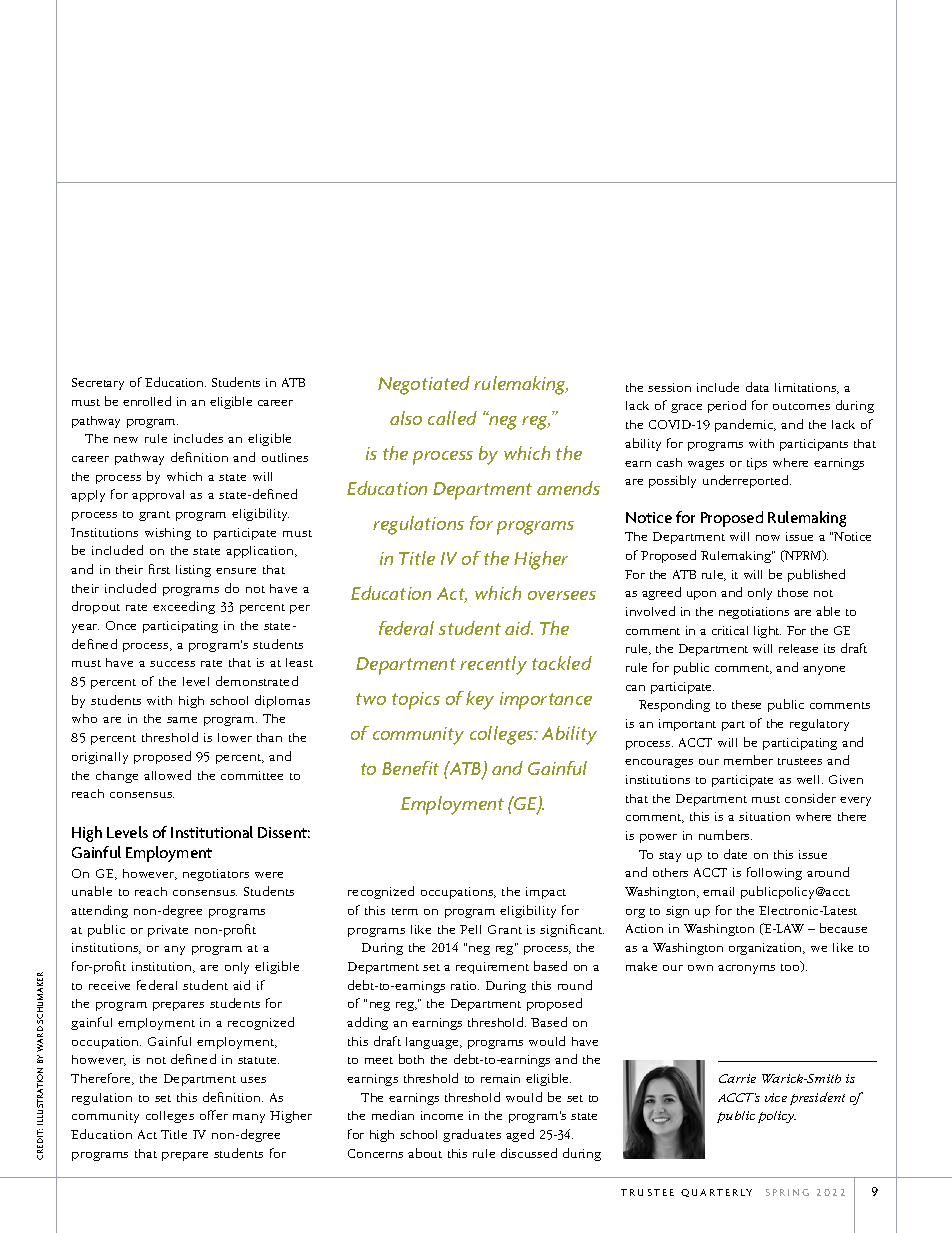 The image size is (952, 1233). I want to click on Benefit, so click(410, 768).
